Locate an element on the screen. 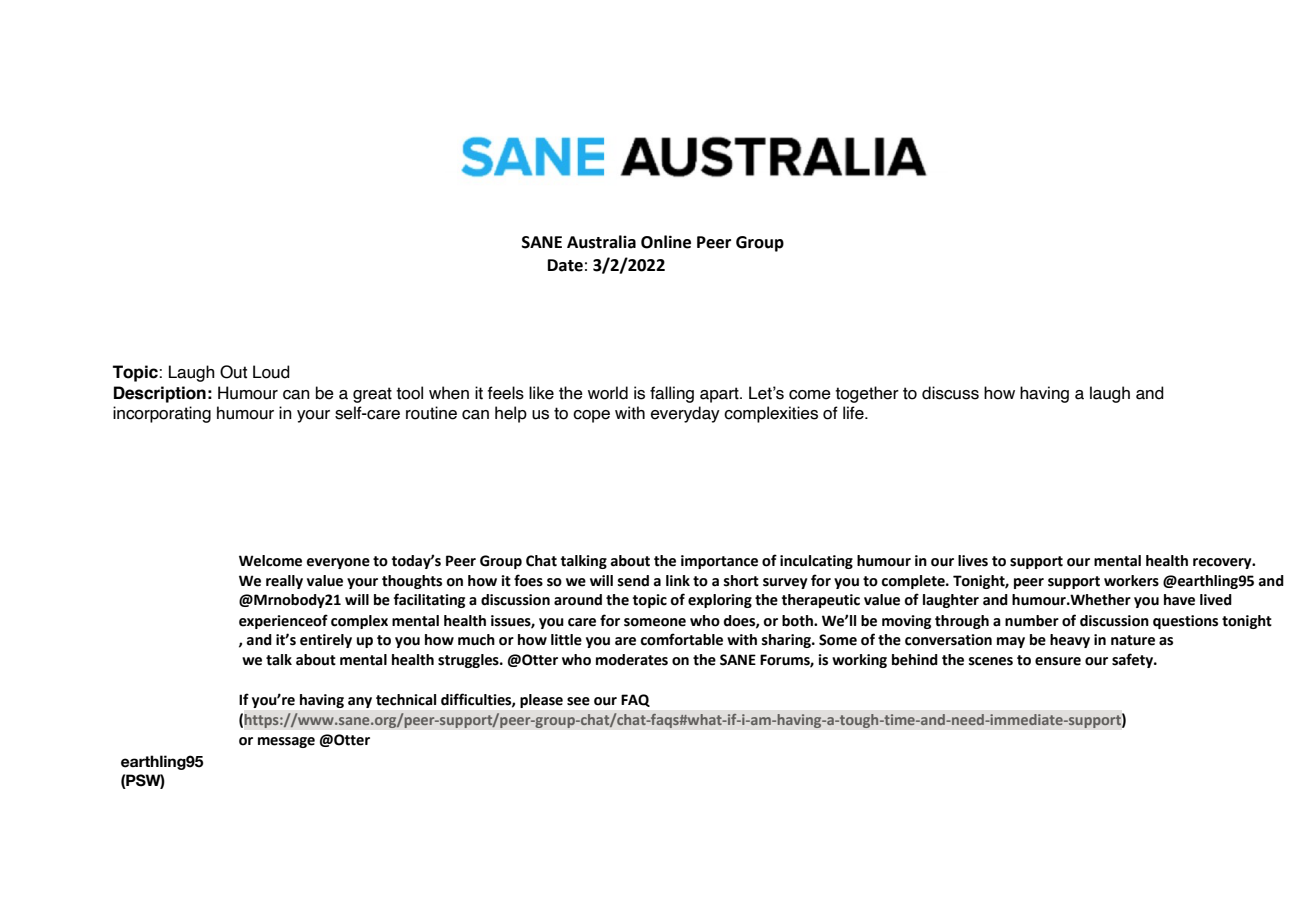 Image resolution: width=1308 pixels, height=924 pixels. everyone is located at coordinates (338, 563).
